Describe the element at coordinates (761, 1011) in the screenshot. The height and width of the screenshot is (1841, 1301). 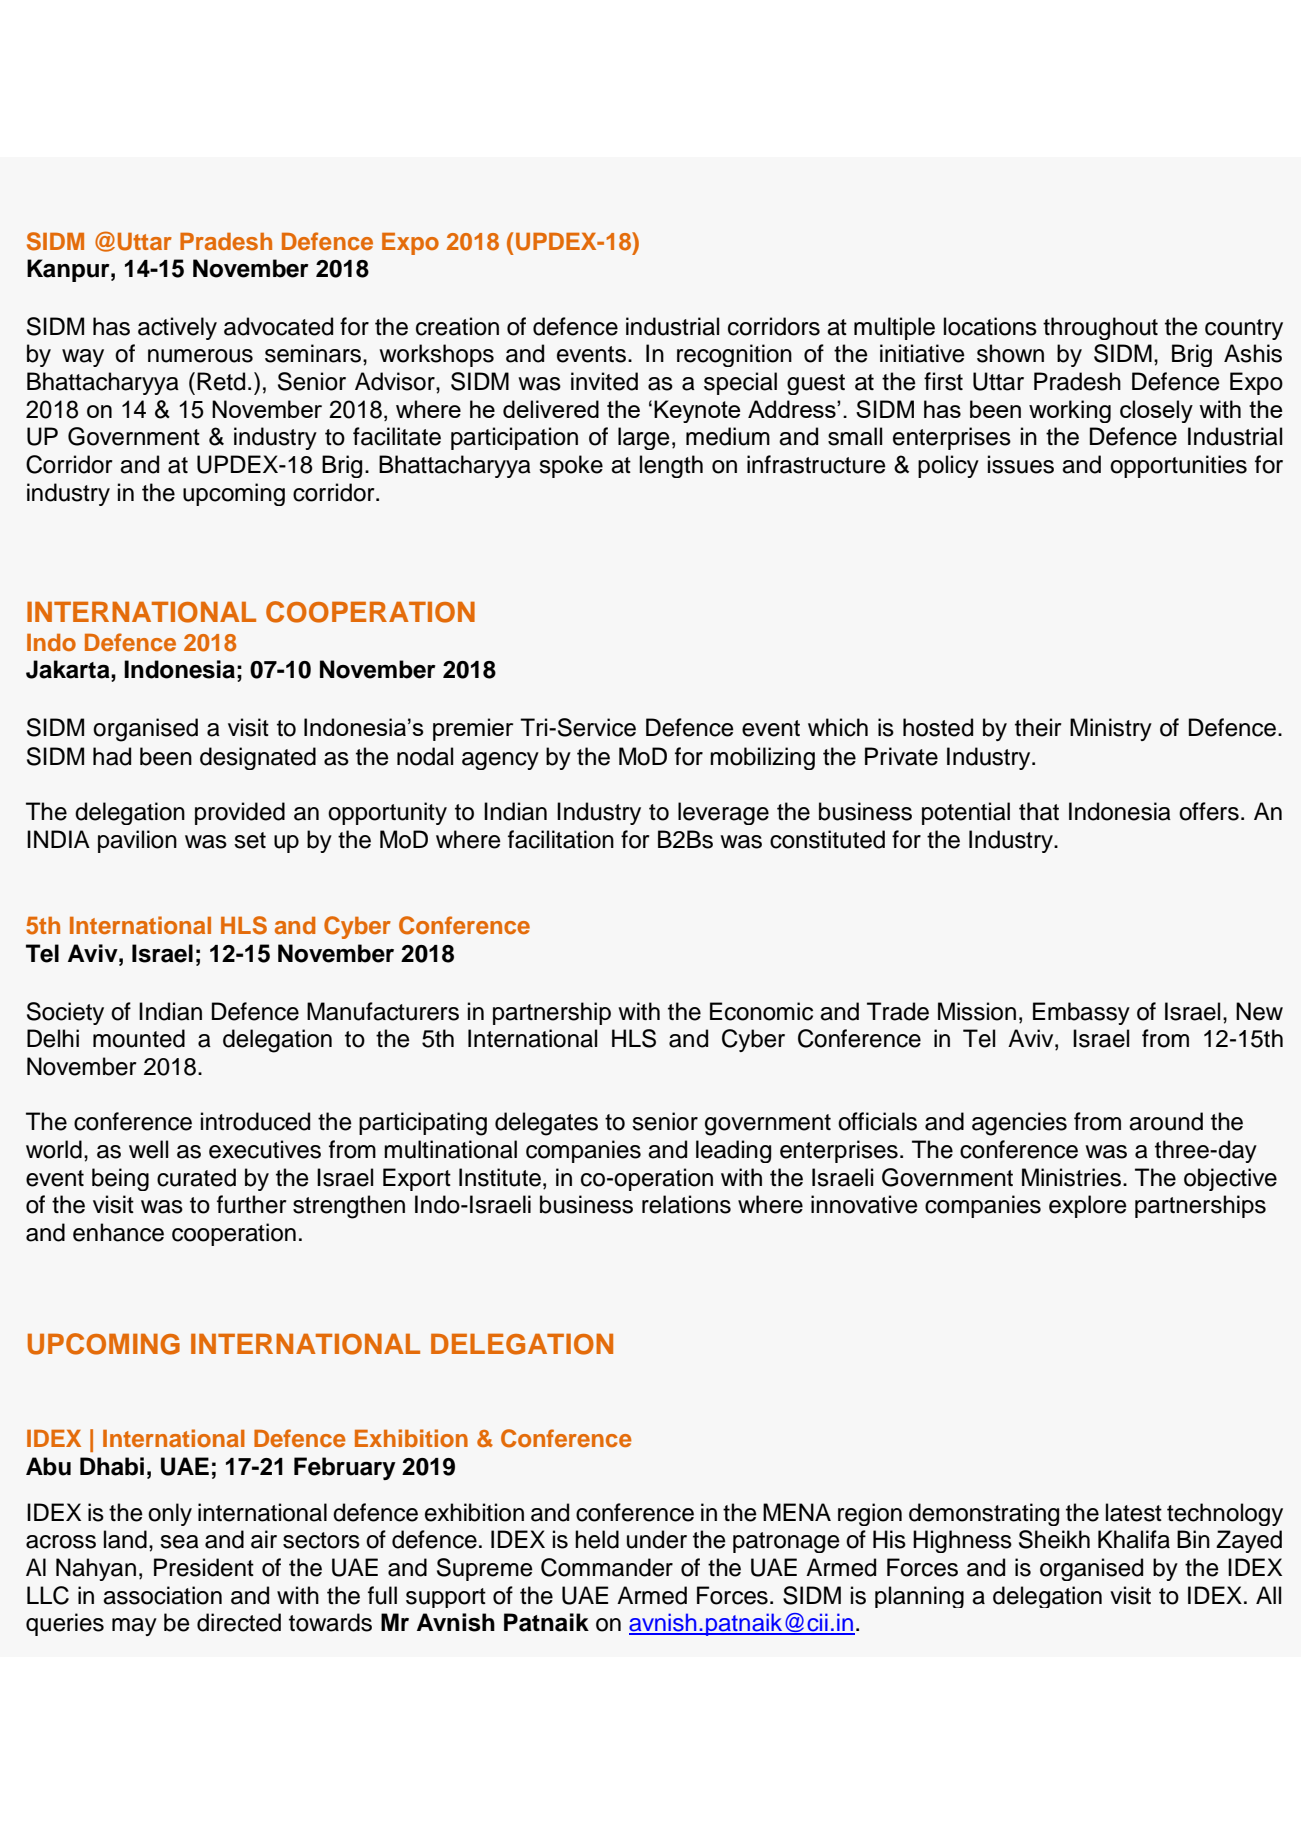
I see `Economic` at that location.
